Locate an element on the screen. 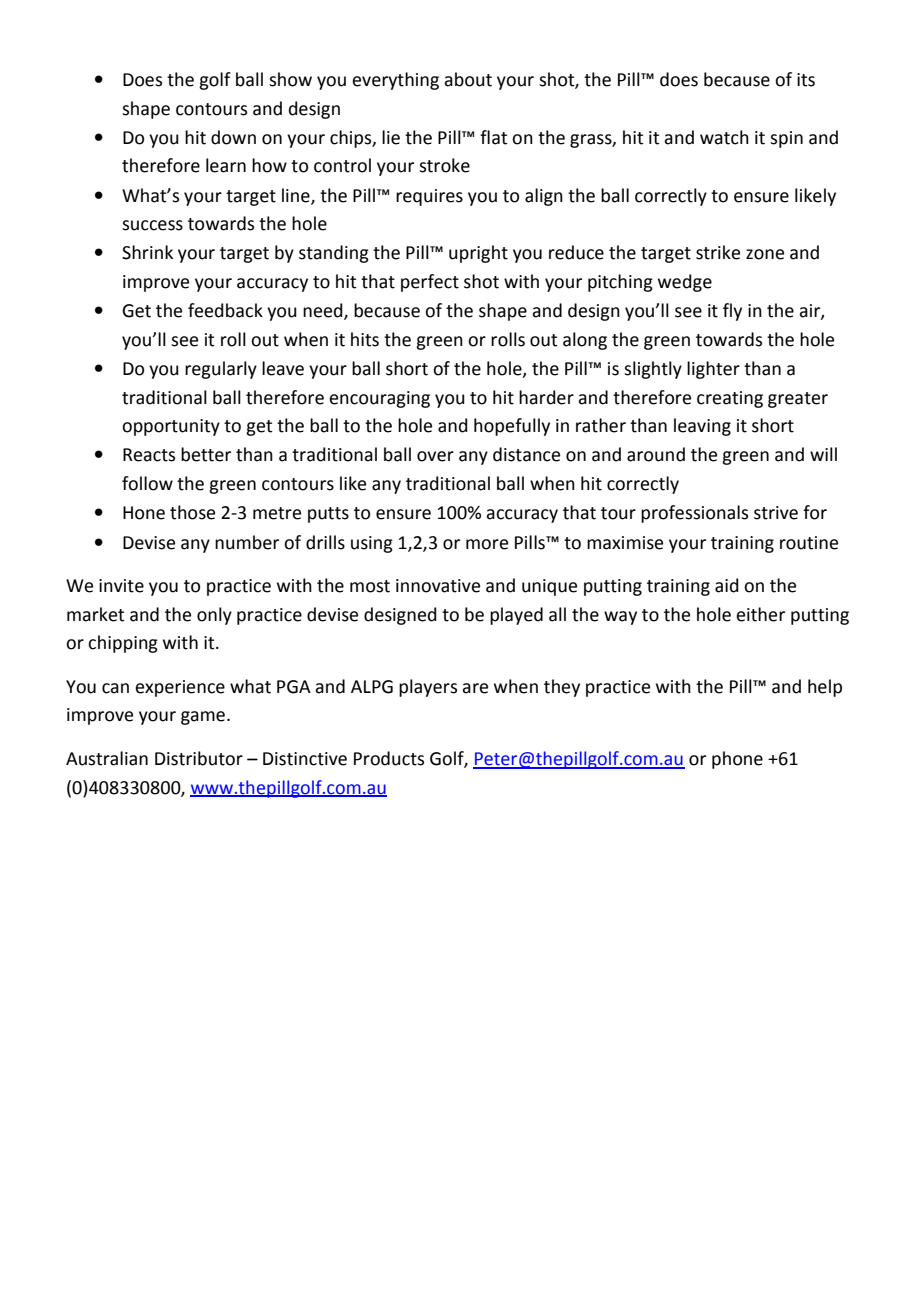  down is located at coordinates (233, 137).
